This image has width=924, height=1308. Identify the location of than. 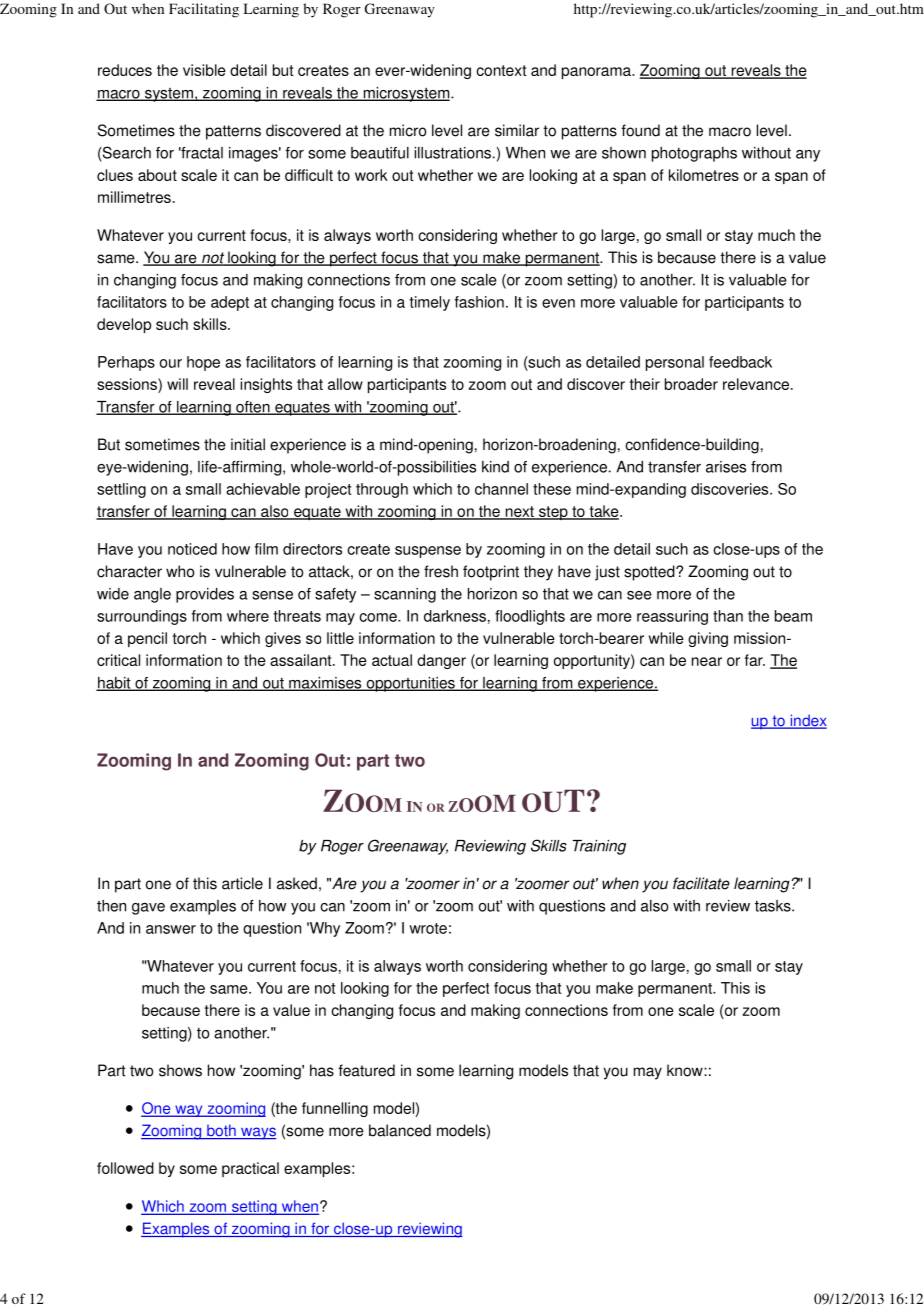
(728, 616).
